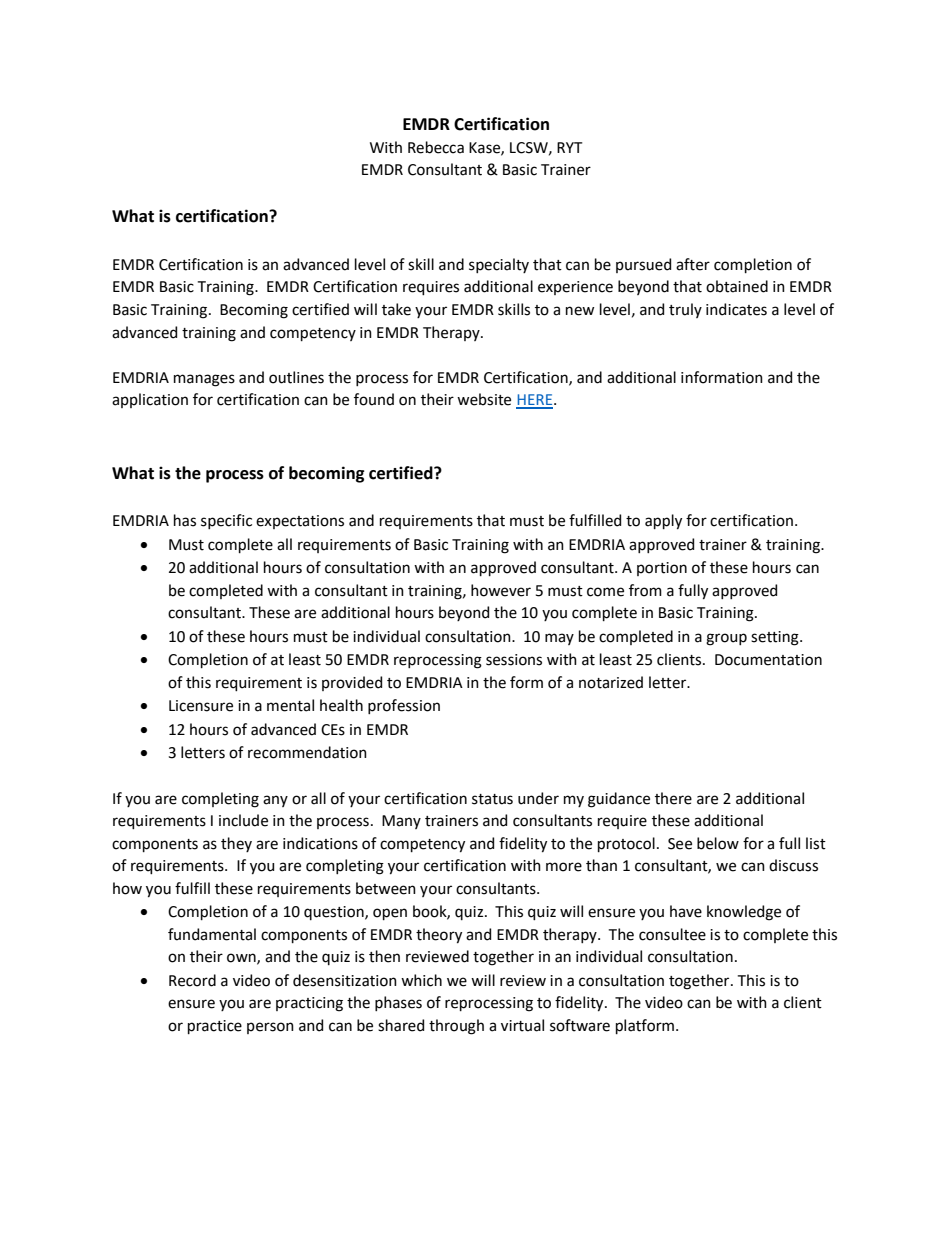 The width and height of the image is (952, 1233). I want to click on manages, so click(204, 380).
